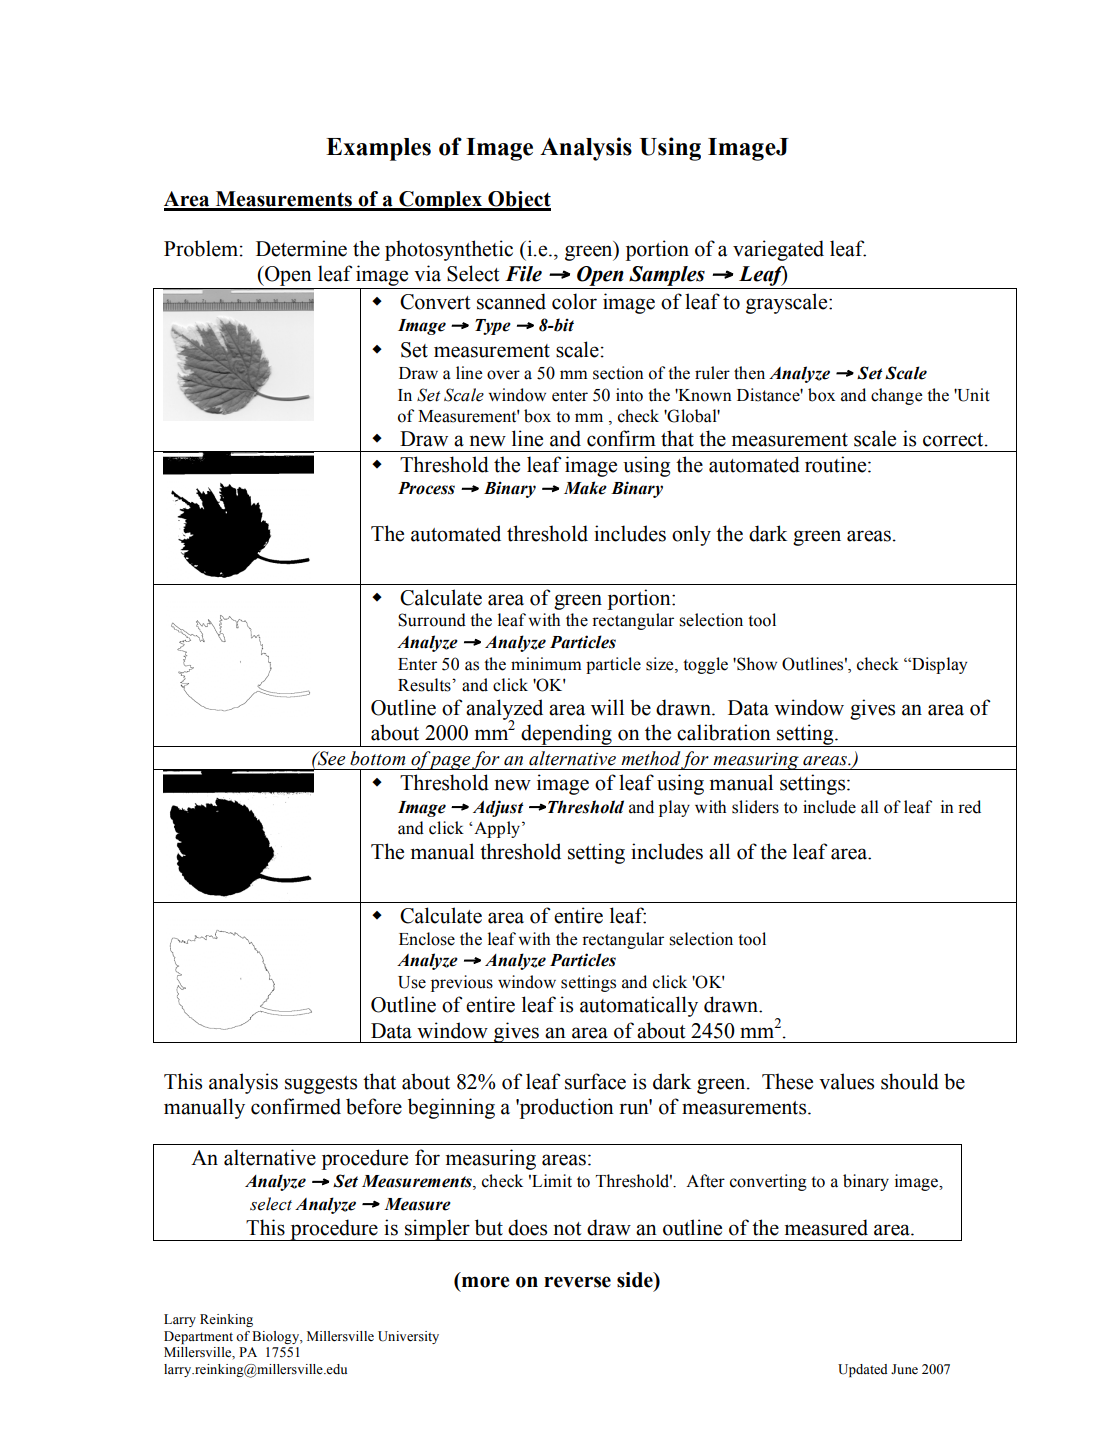  What do you see at coordinates (301, 248) in the document?
I see `Determine` at bounding box center [301, 248].
